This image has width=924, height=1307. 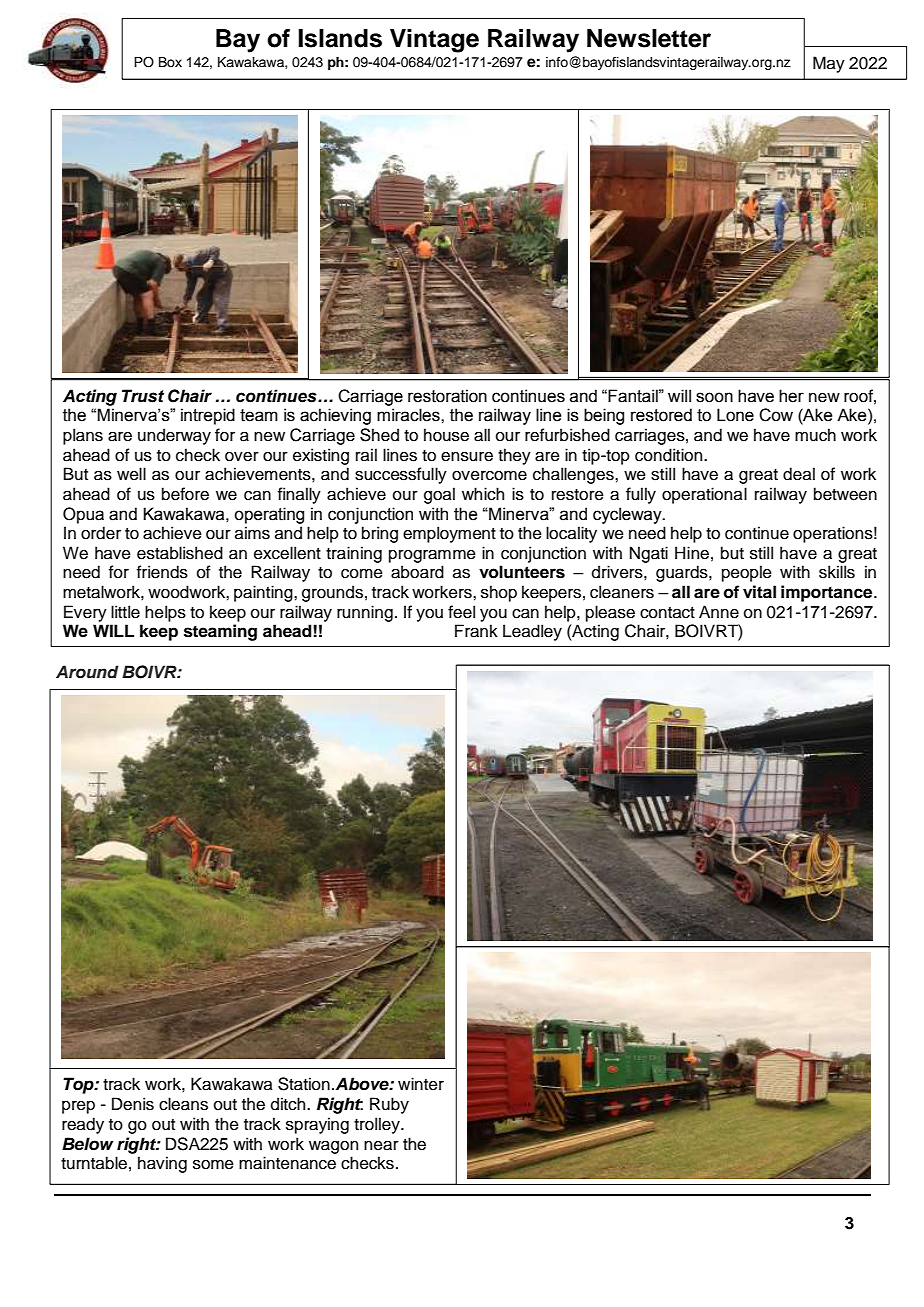 I want to click on Newsletter, so click(x=649, y=38).
